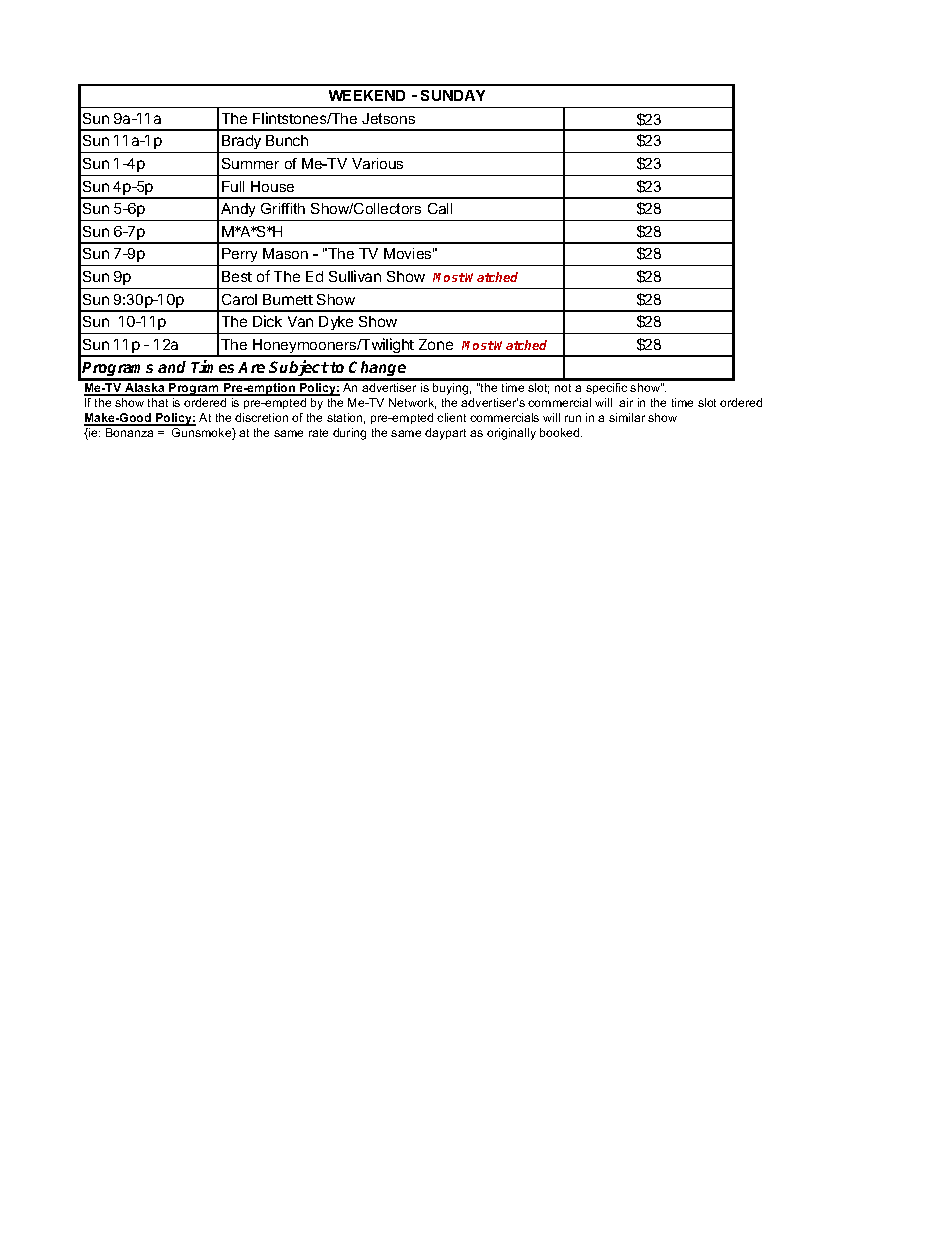 This screenshot has height=1233, width=952. I want to click on Sullivan, so click(355, 276).
